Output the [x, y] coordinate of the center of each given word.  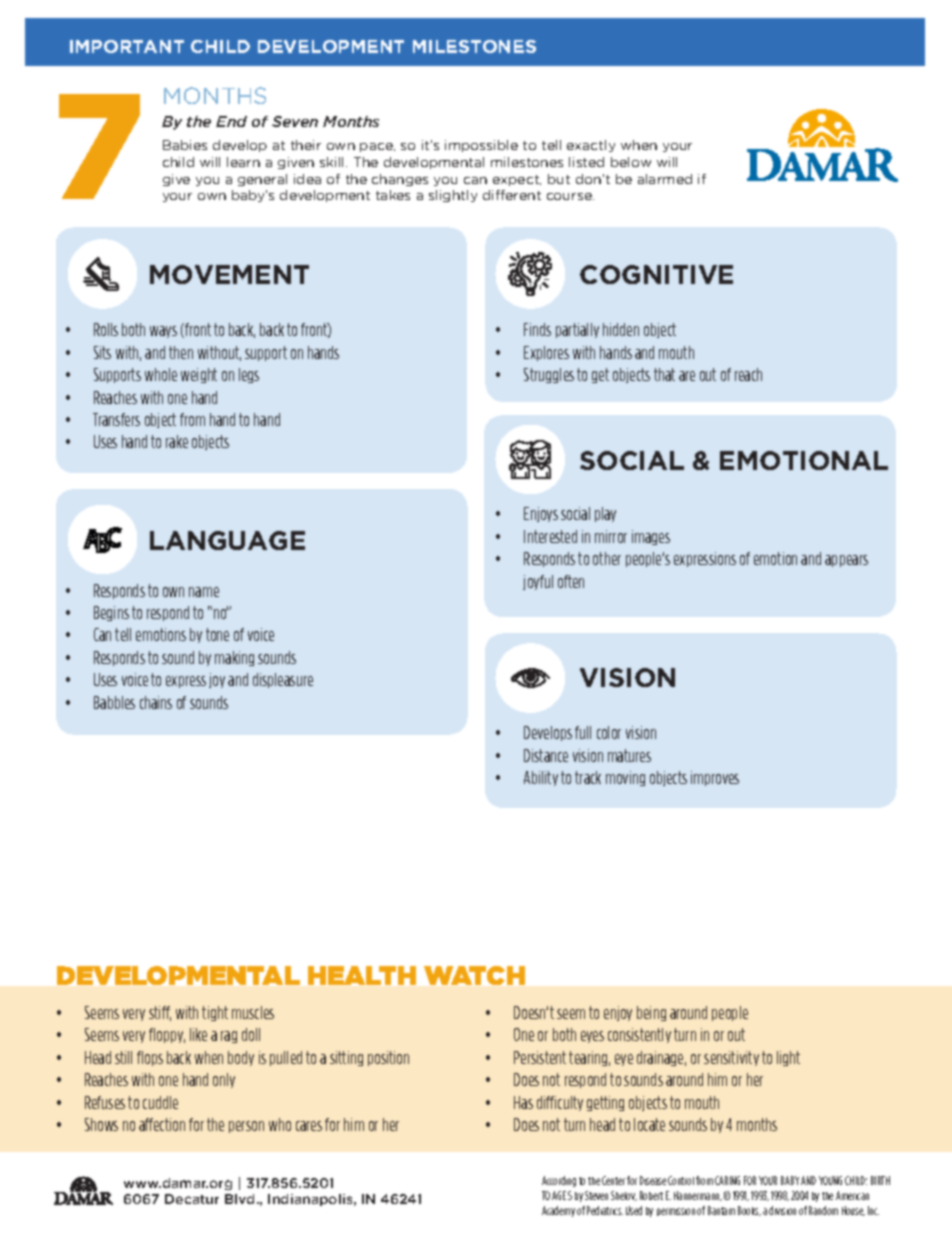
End [231, 121]
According [559, 1181]
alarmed [665, 179]
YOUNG [830, 1180]
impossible [481, 146]
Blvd [239, 1199]
